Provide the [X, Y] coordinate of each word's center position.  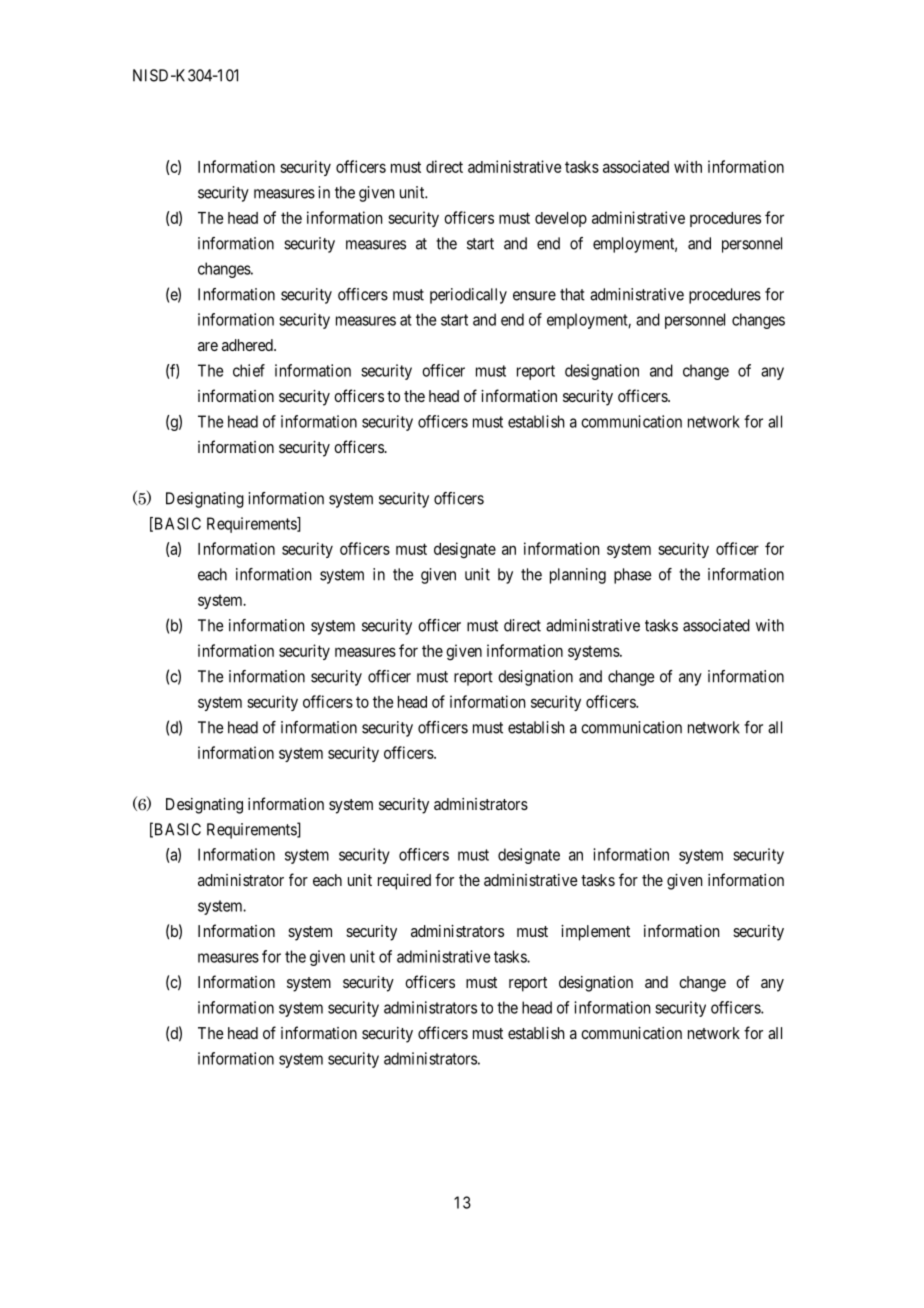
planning [578, 576]
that [572, 294]
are [208, 346]
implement [595, 933]
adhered [248, 345]
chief [249, 370]
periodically [468, 296]
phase [633, 576]
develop [561, 219]
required [404, 882]
